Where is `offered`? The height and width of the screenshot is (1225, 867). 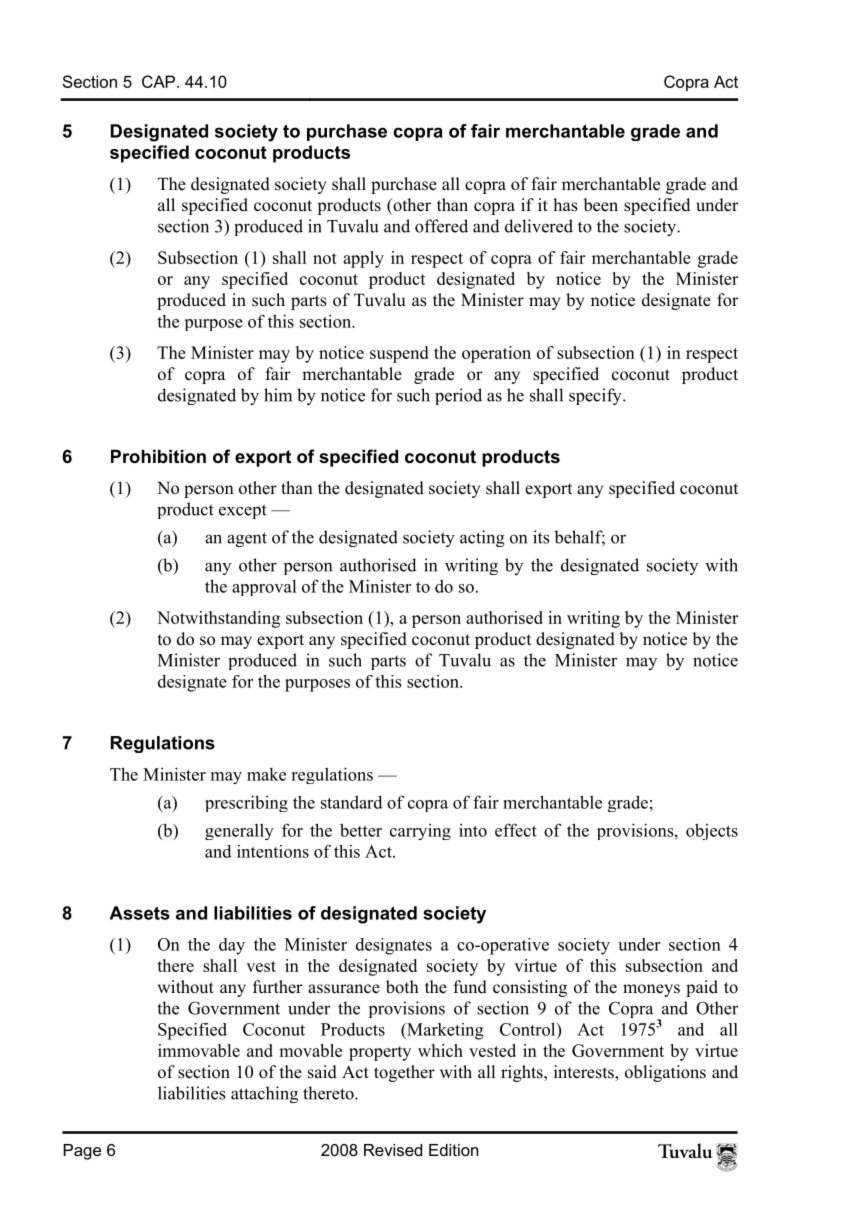 offered is located at coordinates (441, 226).
